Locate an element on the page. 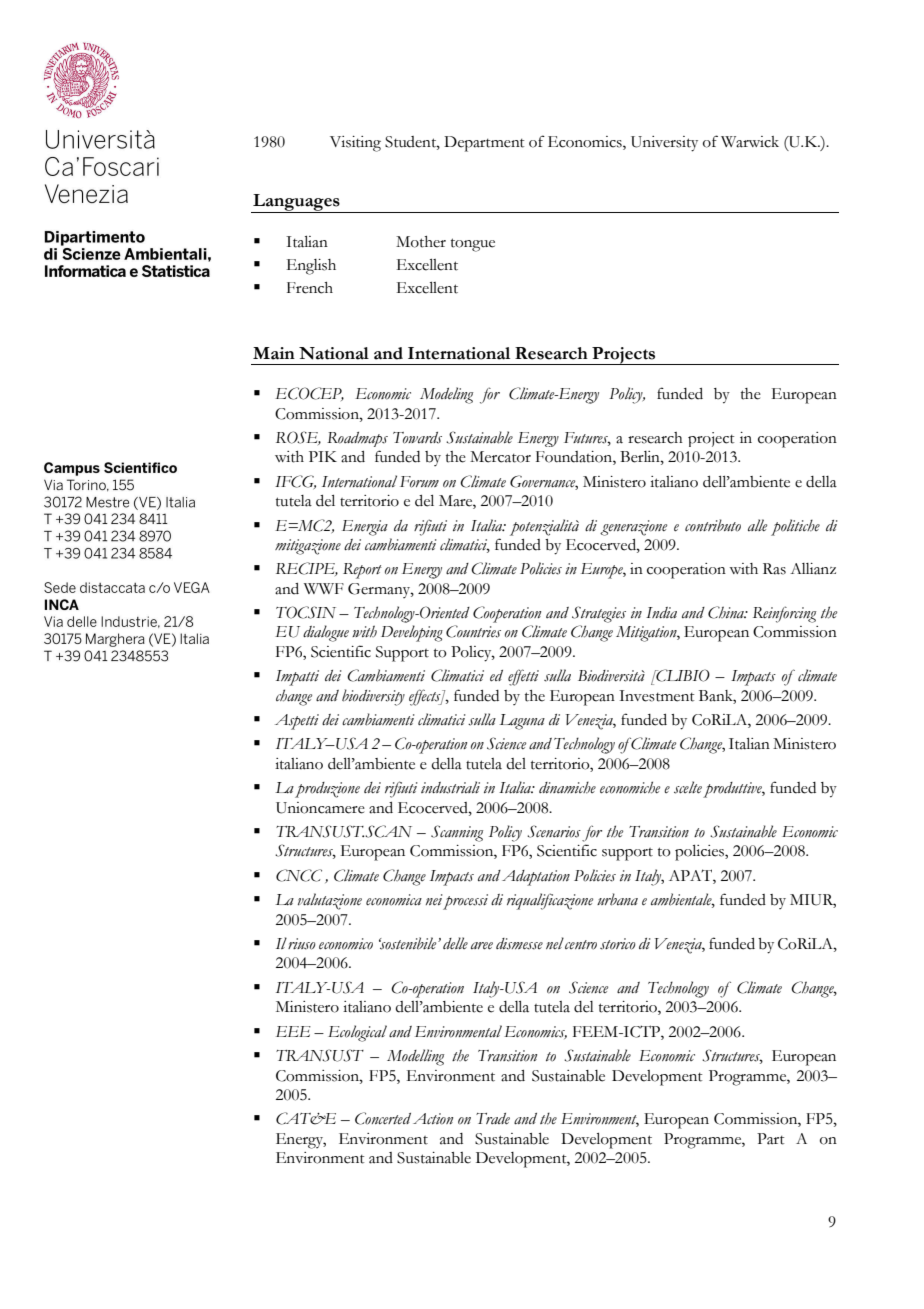  nei is located at coordinates (434, 900).
